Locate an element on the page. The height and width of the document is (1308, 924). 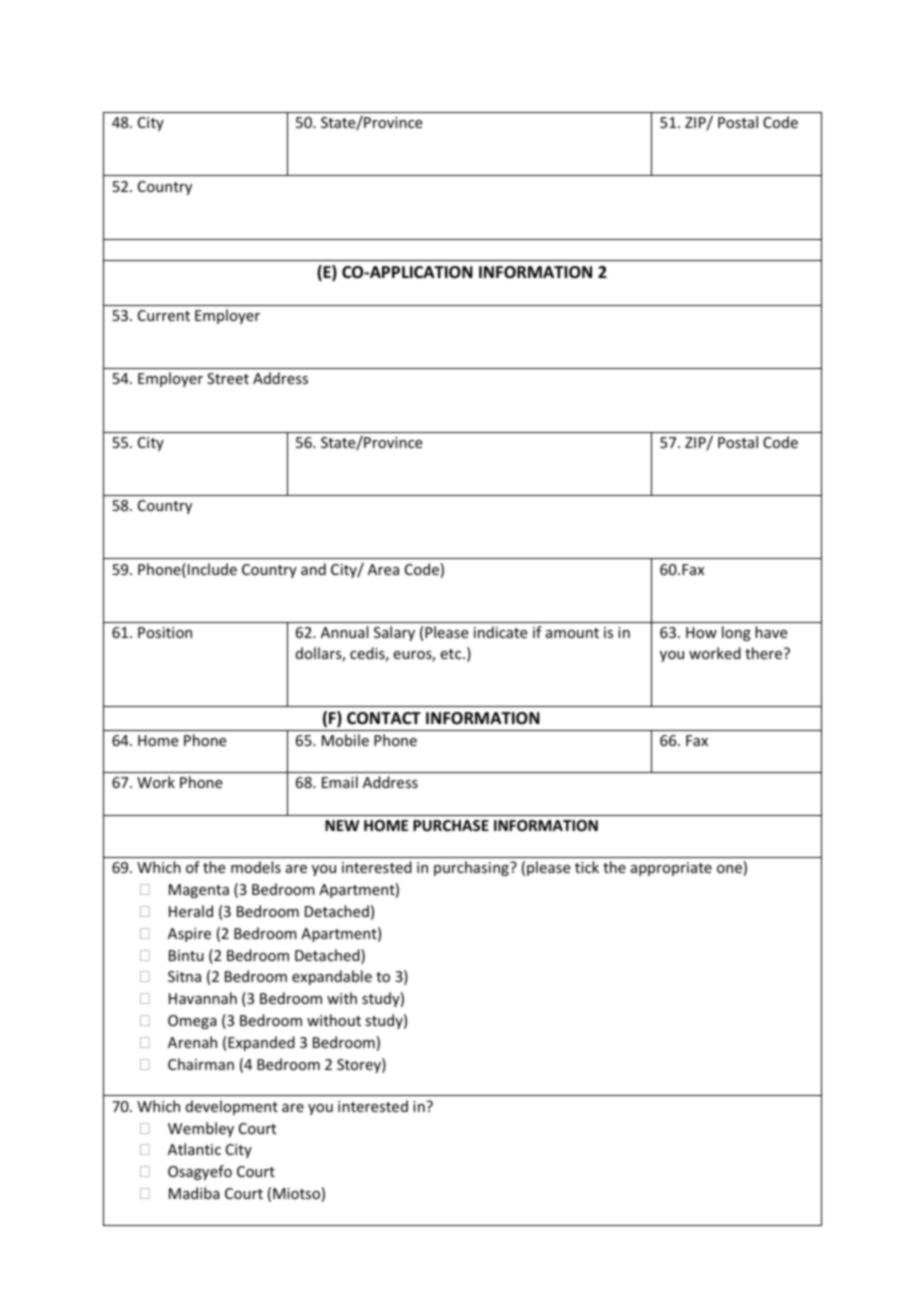
appropriate is located at coordinates (671, 869).
